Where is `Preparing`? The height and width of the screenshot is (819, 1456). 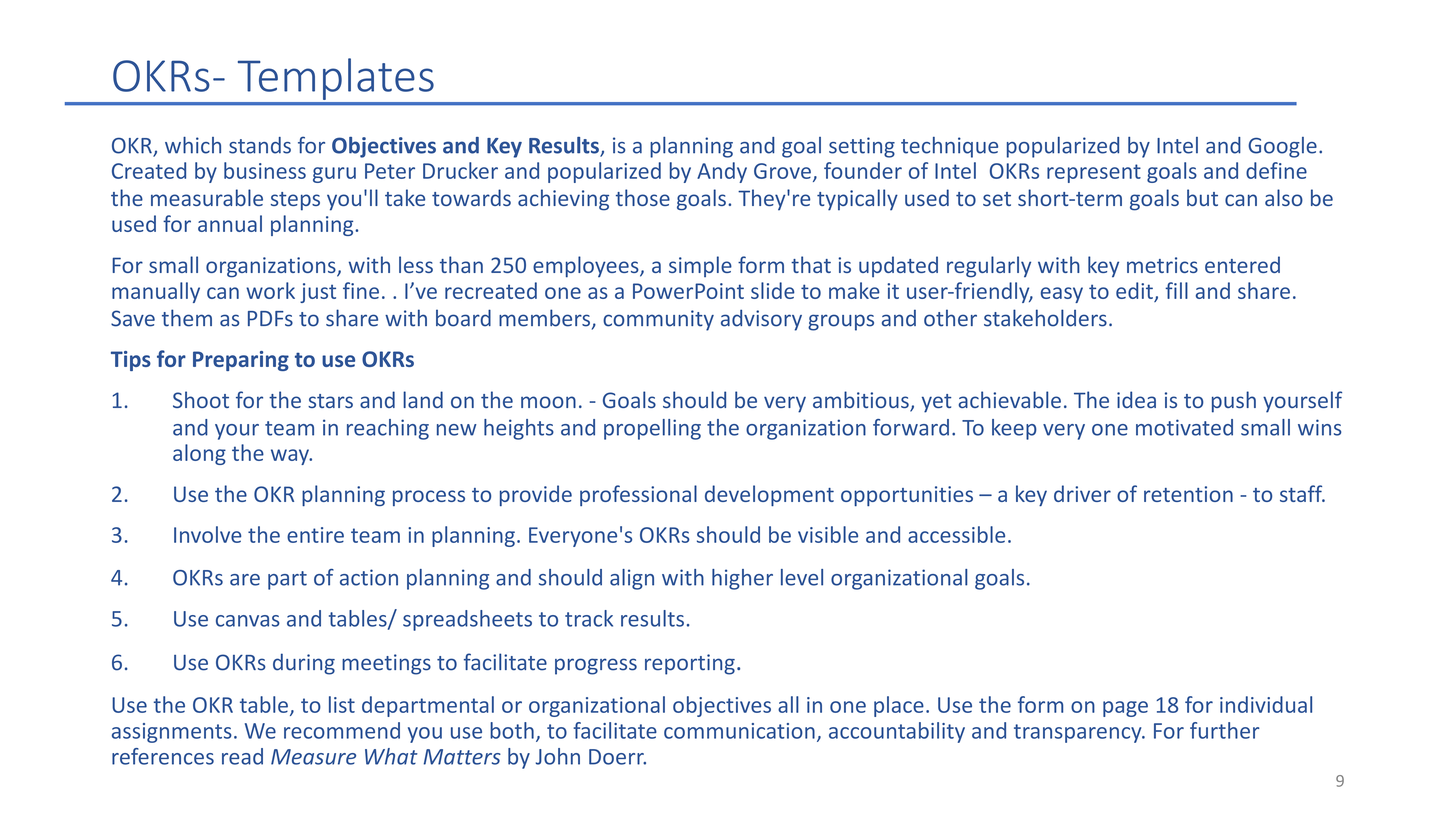
Preparing is located at coordinates (241, 361).
